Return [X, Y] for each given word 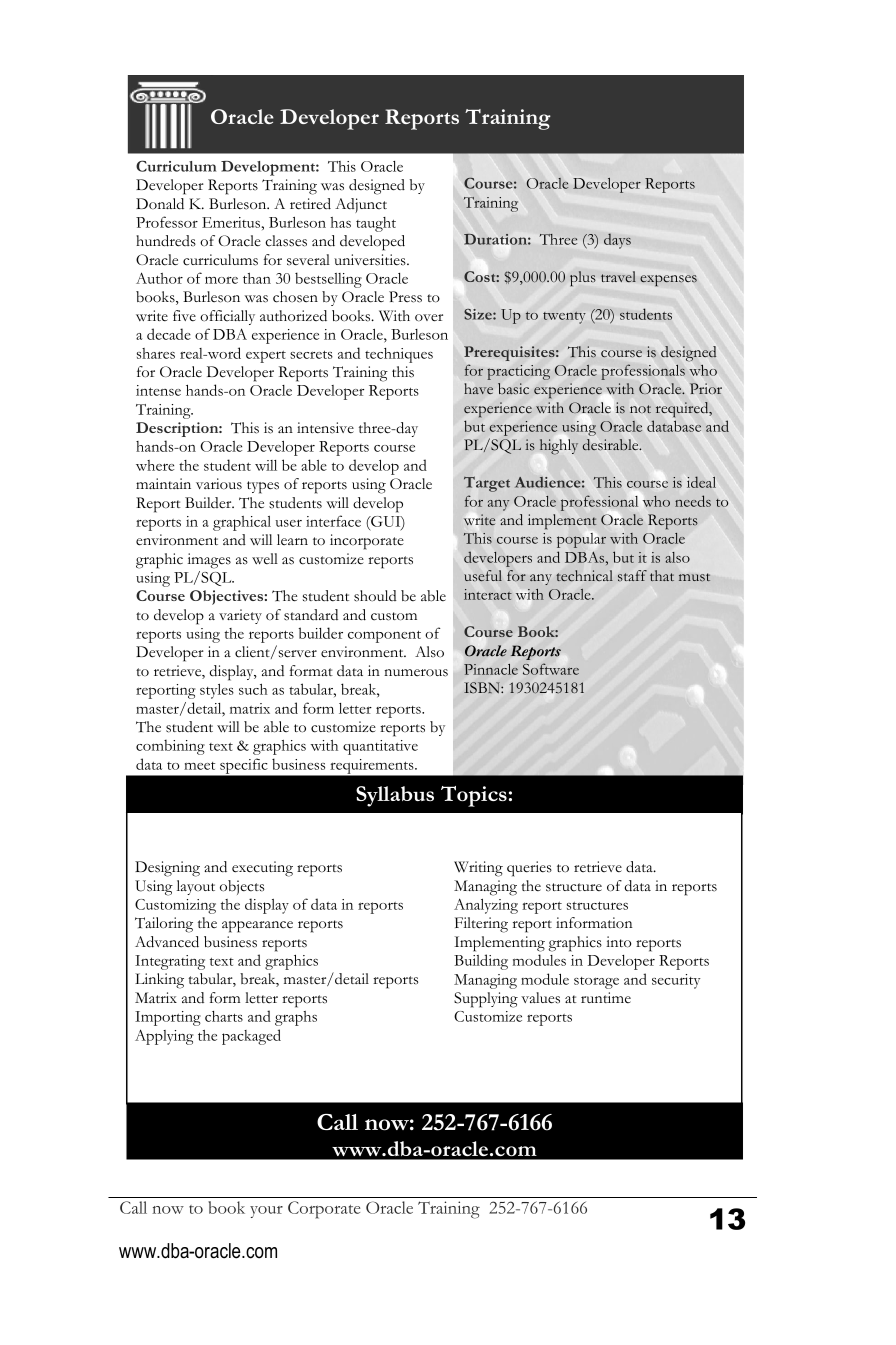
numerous [416, 673]
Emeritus [231, 222]
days [617, 241]
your [266, 1212]
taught [376, 224]
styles [217, 691]
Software [551, 669]
